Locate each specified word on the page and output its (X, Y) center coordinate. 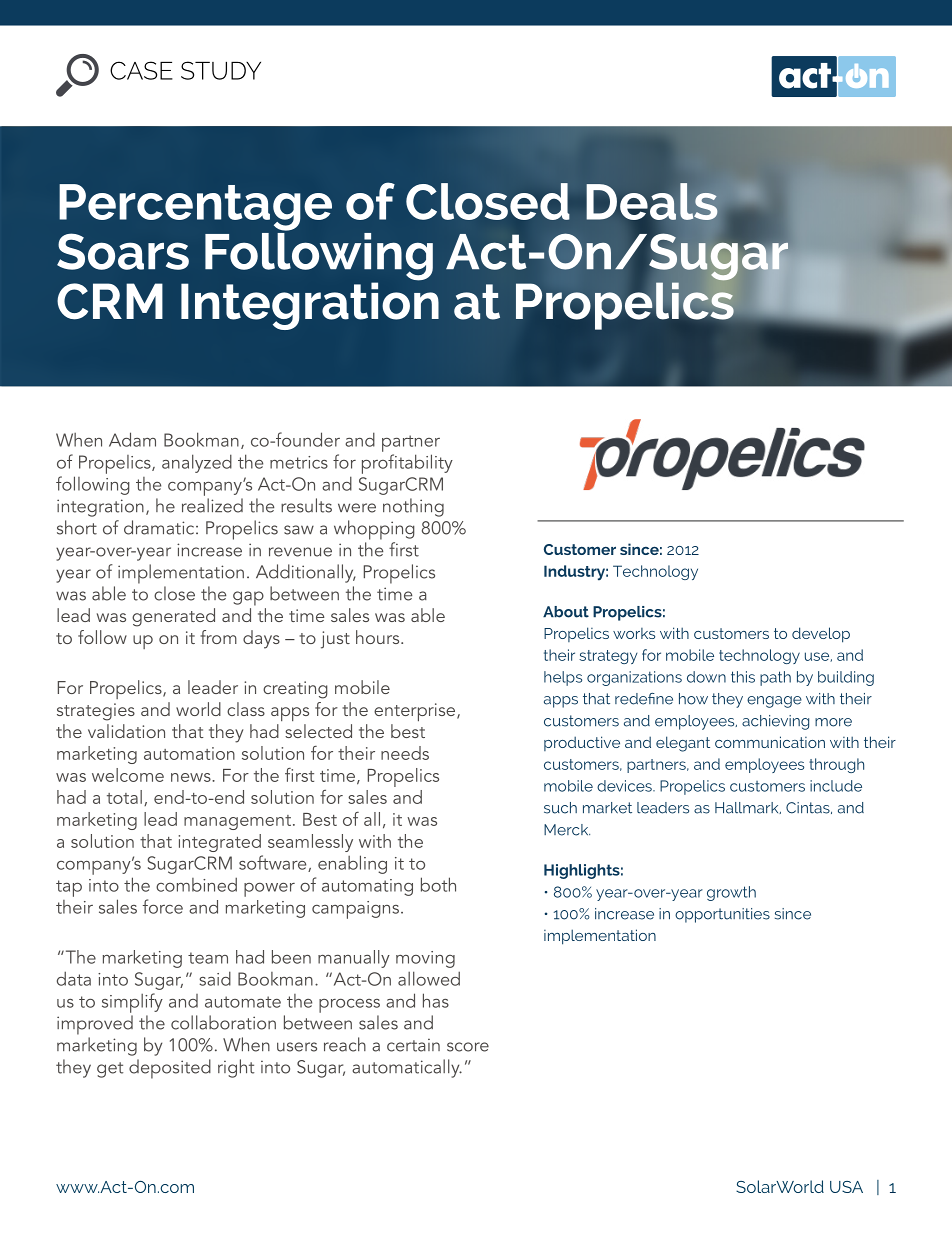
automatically (407, 1068)
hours (379, 637)
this (743, 677)
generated (173, 617)
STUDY (221, 70)
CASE (141, 70)
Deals (652, 201)
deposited (170, 1069)
